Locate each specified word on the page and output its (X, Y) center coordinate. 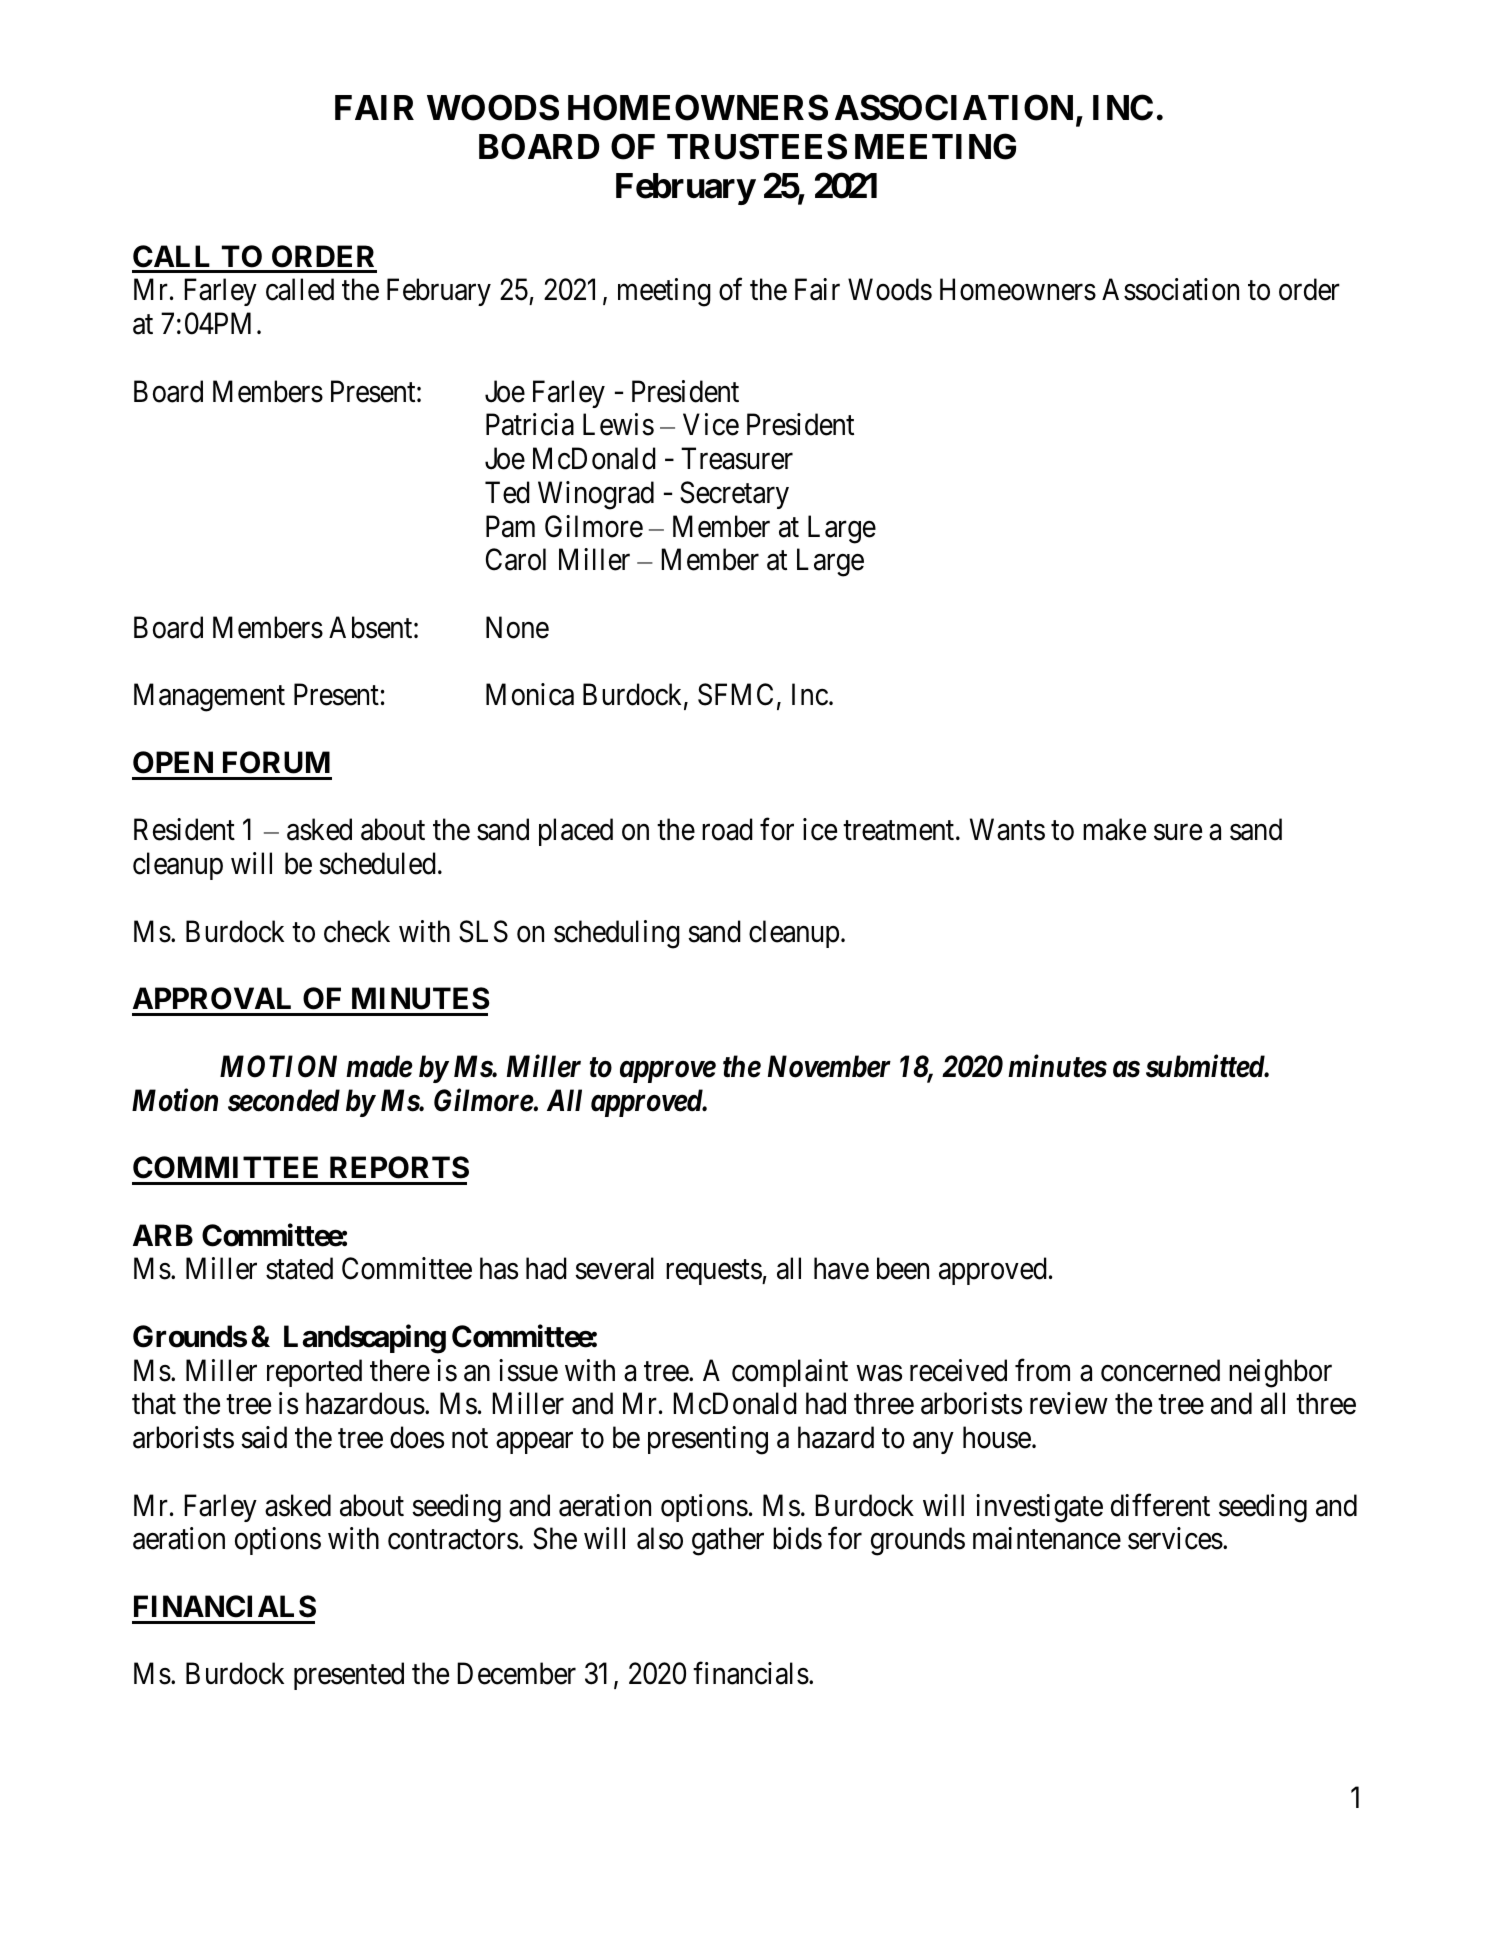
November (829, 1066)
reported (314, 1373)
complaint (790, 1373)
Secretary (734, 495)
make (1114, 829)
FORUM (276, 762)
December (516, 1673)
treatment (900, 831)
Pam (510, 526)
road (727, 829)
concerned (1160, 1370)
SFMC (735, 695)
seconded (284, 1100)
